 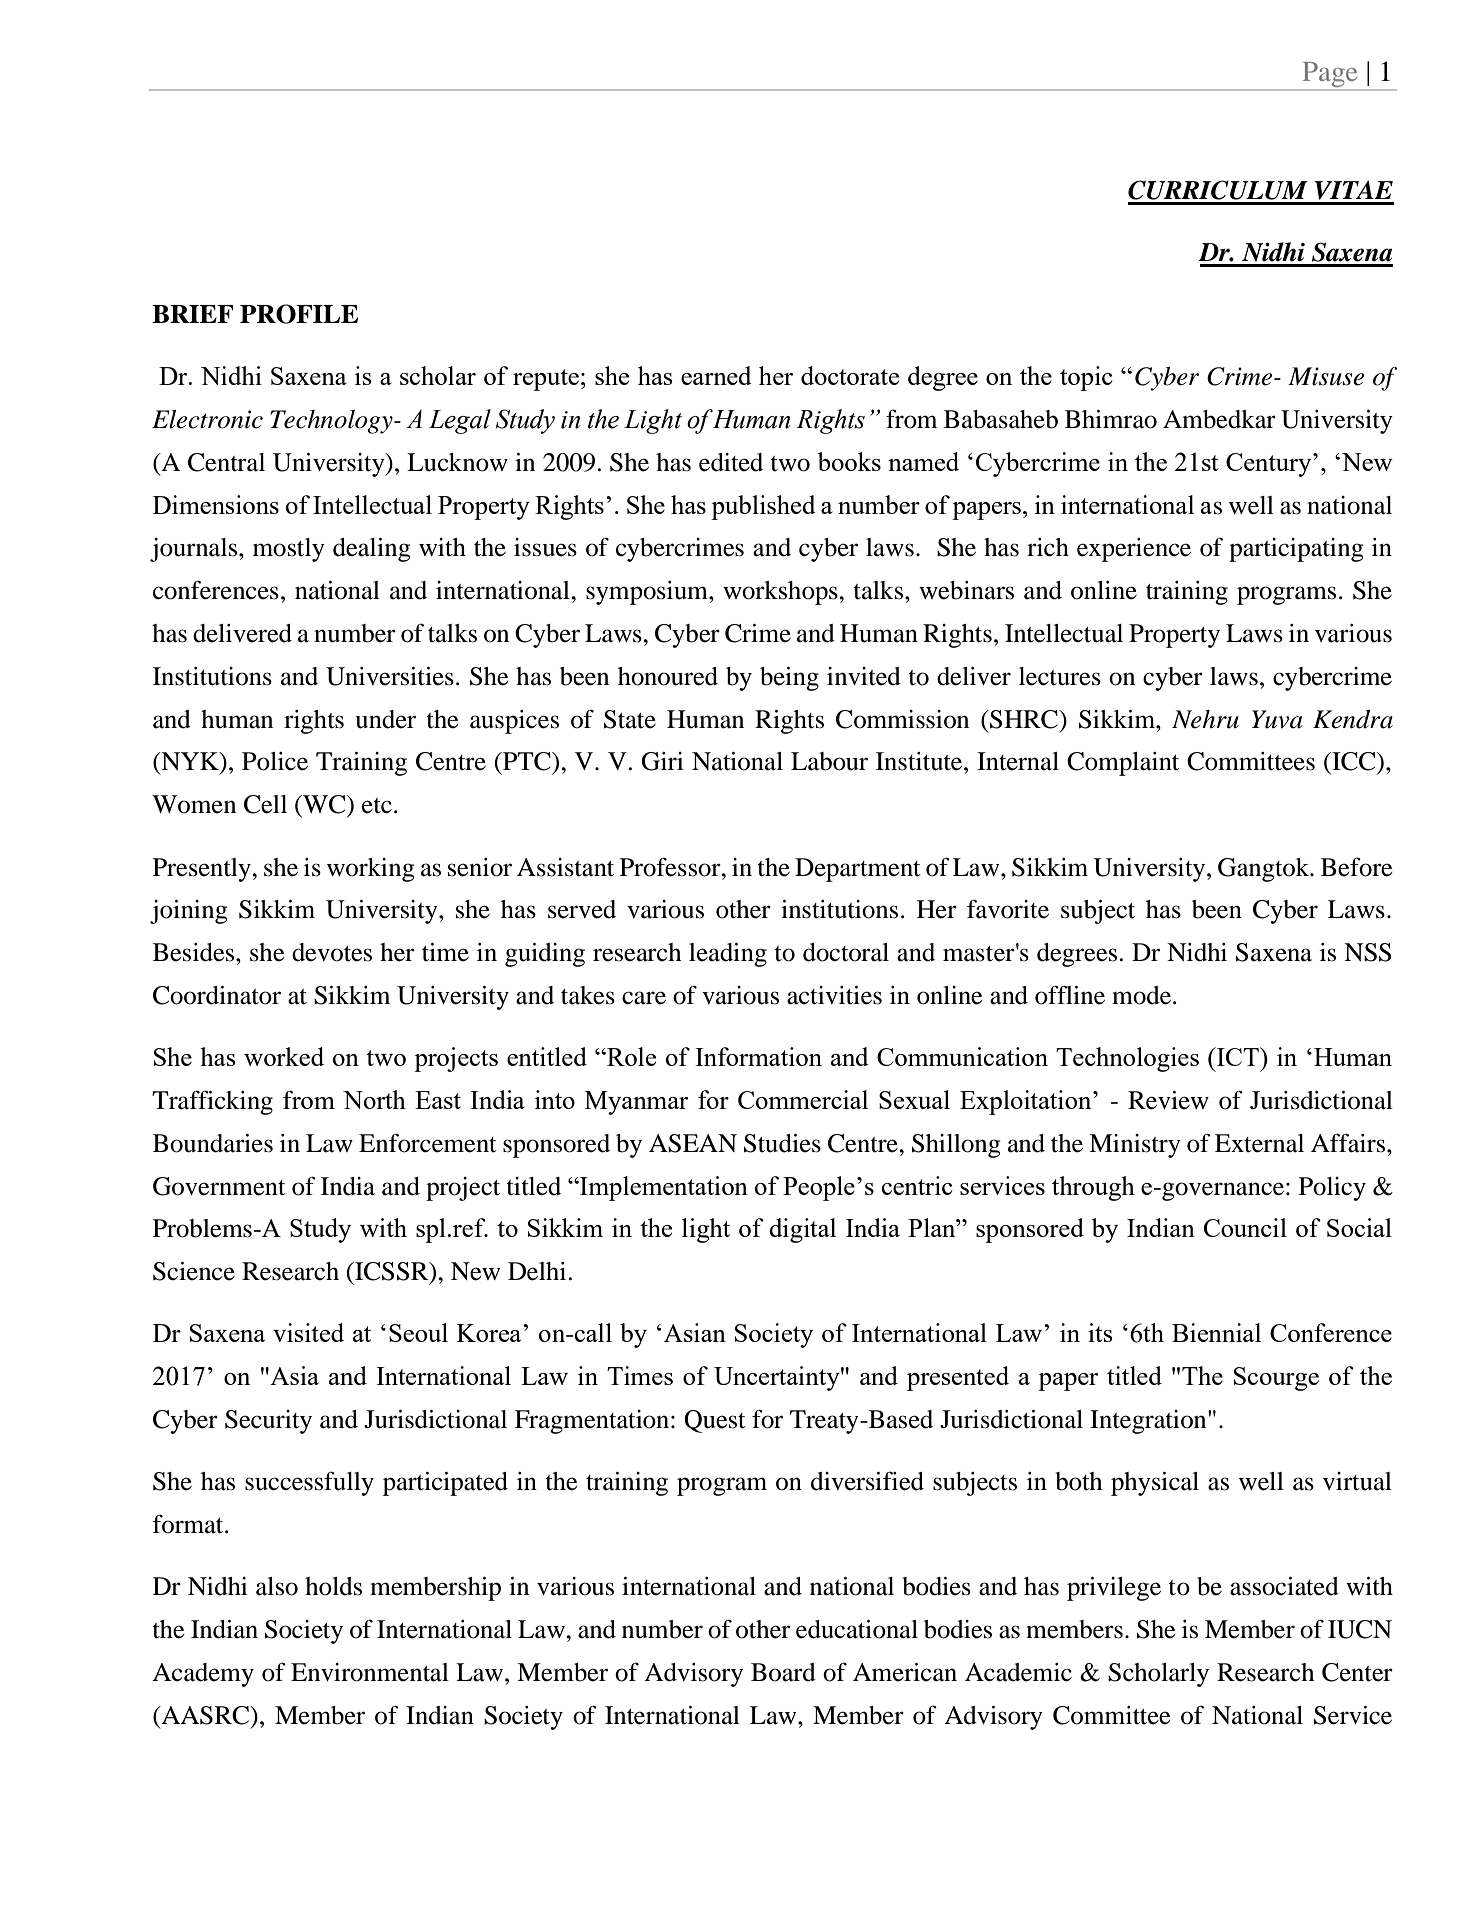 What do you see at coordinates (1356, 867) in the screenshot?
I see `Before` at bounding box center [1356, 867].
